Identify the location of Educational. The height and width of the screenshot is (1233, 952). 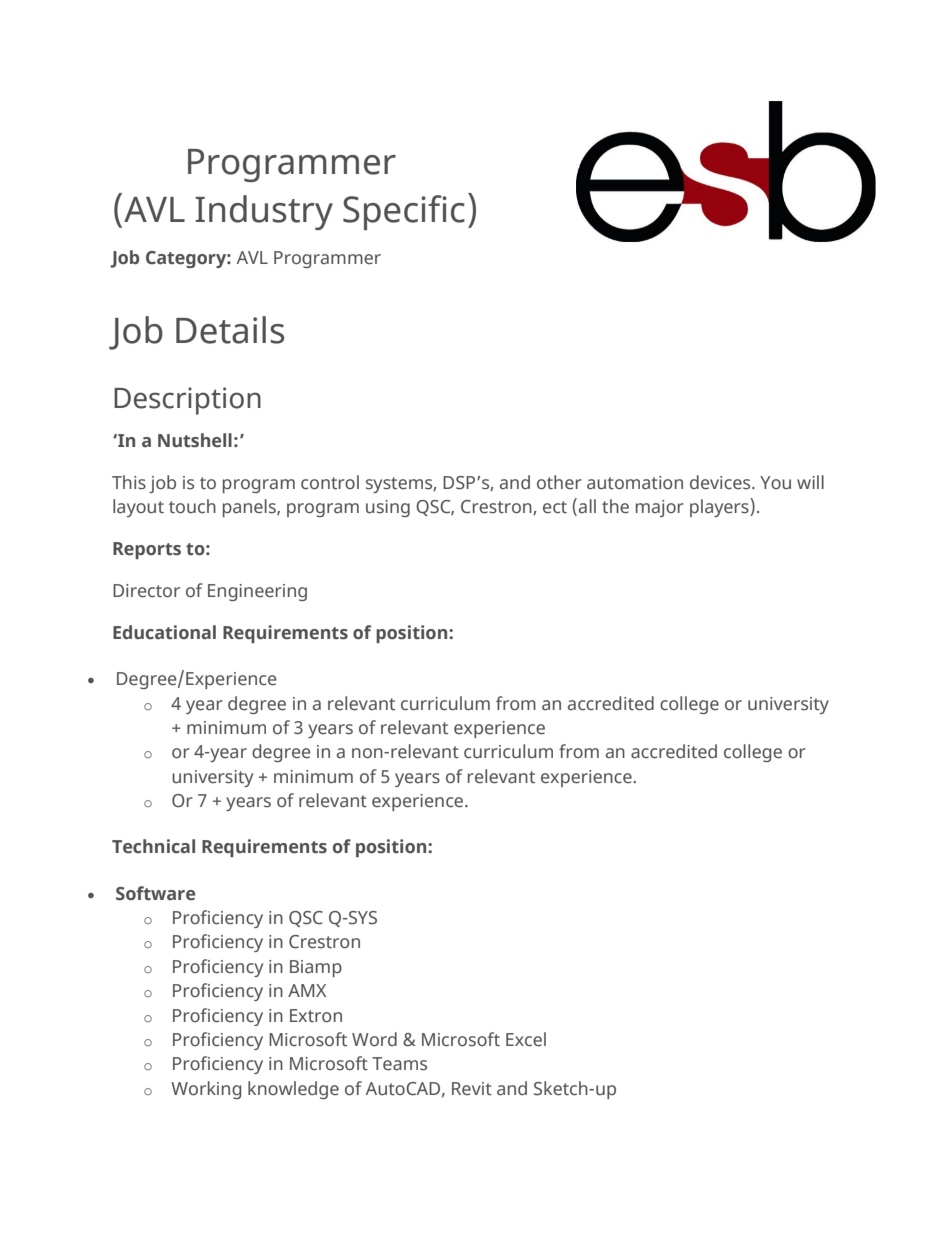
(164, 632).
